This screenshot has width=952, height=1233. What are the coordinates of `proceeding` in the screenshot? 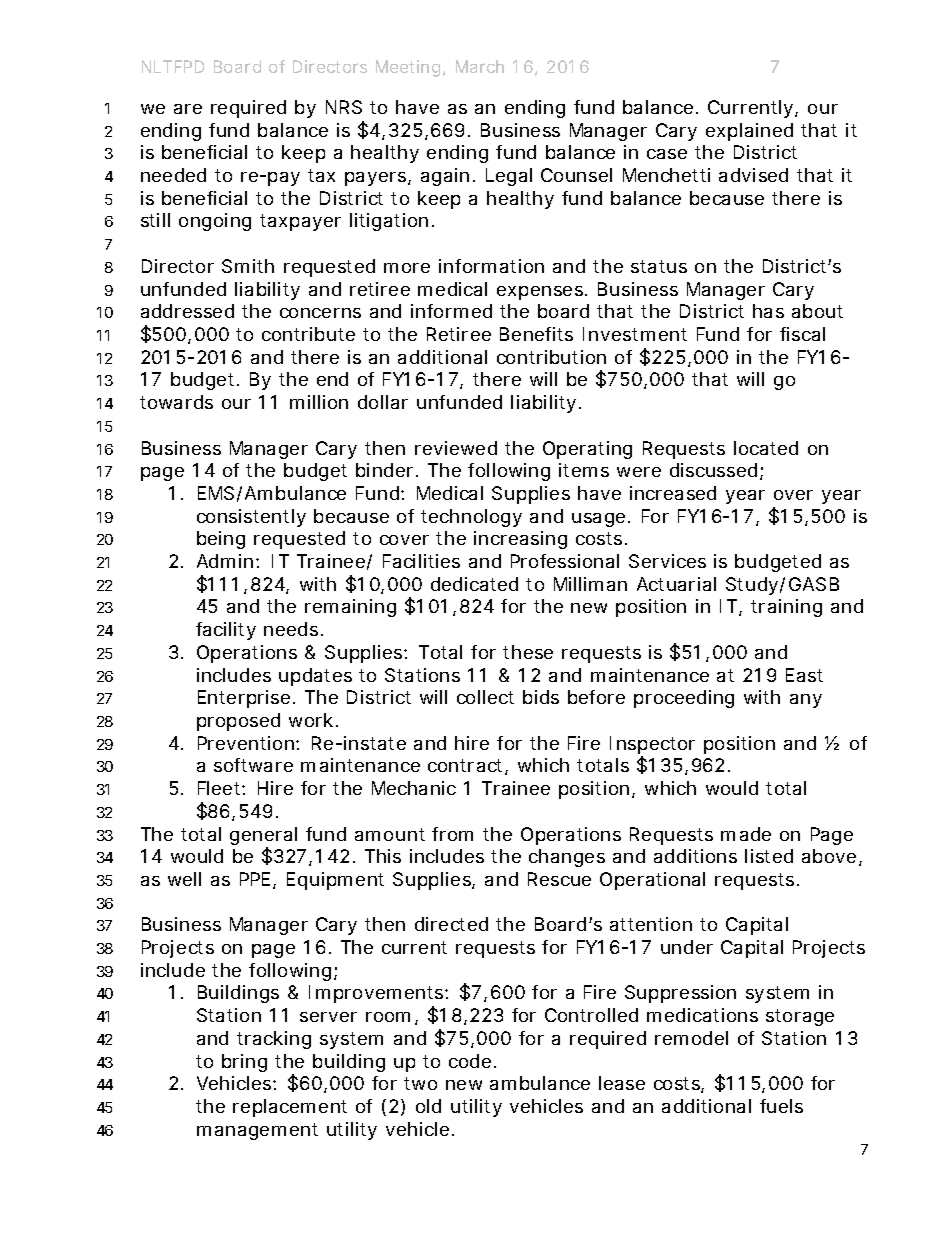 It's located at (684, 699).
